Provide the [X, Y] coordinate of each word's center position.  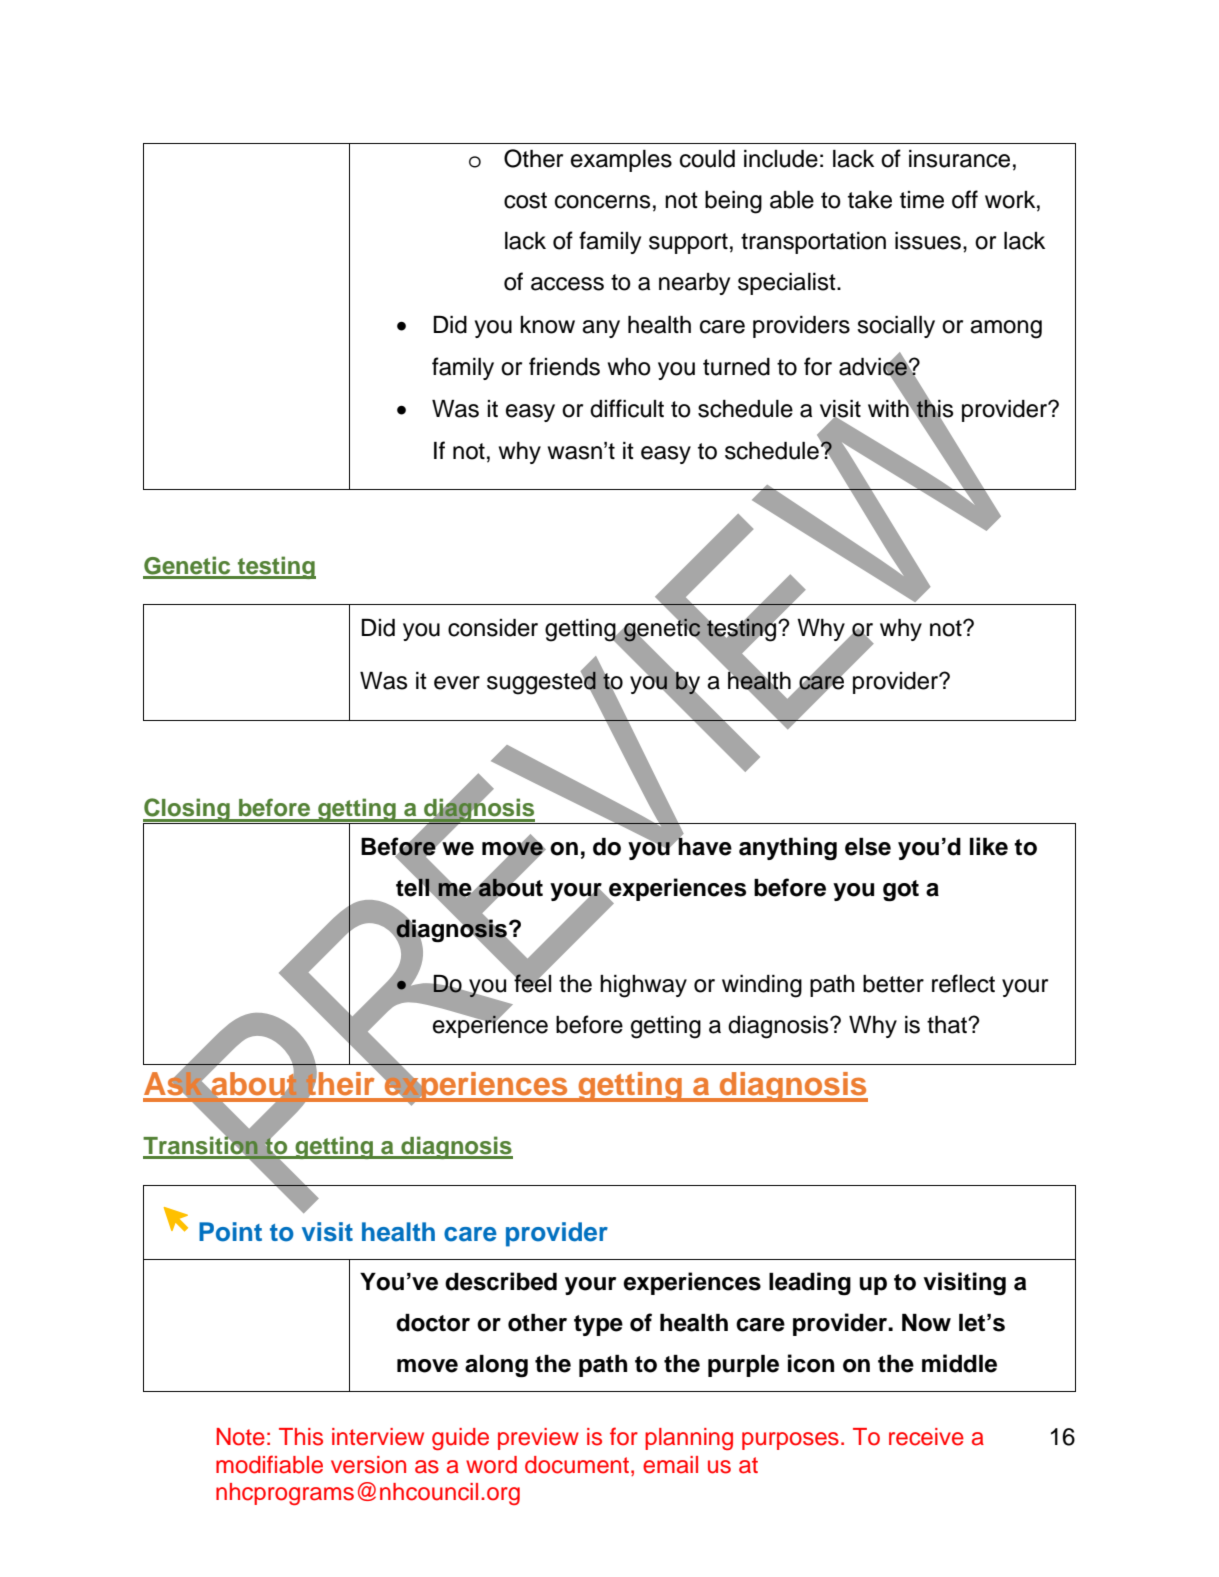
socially [896, 327]
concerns [602, 202]
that [948, 1025]
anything [788, 849]
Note [241, 1437]
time [922, 200]
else [868, 847]
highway [643, 986]
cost [525, 200]
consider [493, 628]
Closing [187, 811]
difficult [627, 408]
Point [230, 1232]
